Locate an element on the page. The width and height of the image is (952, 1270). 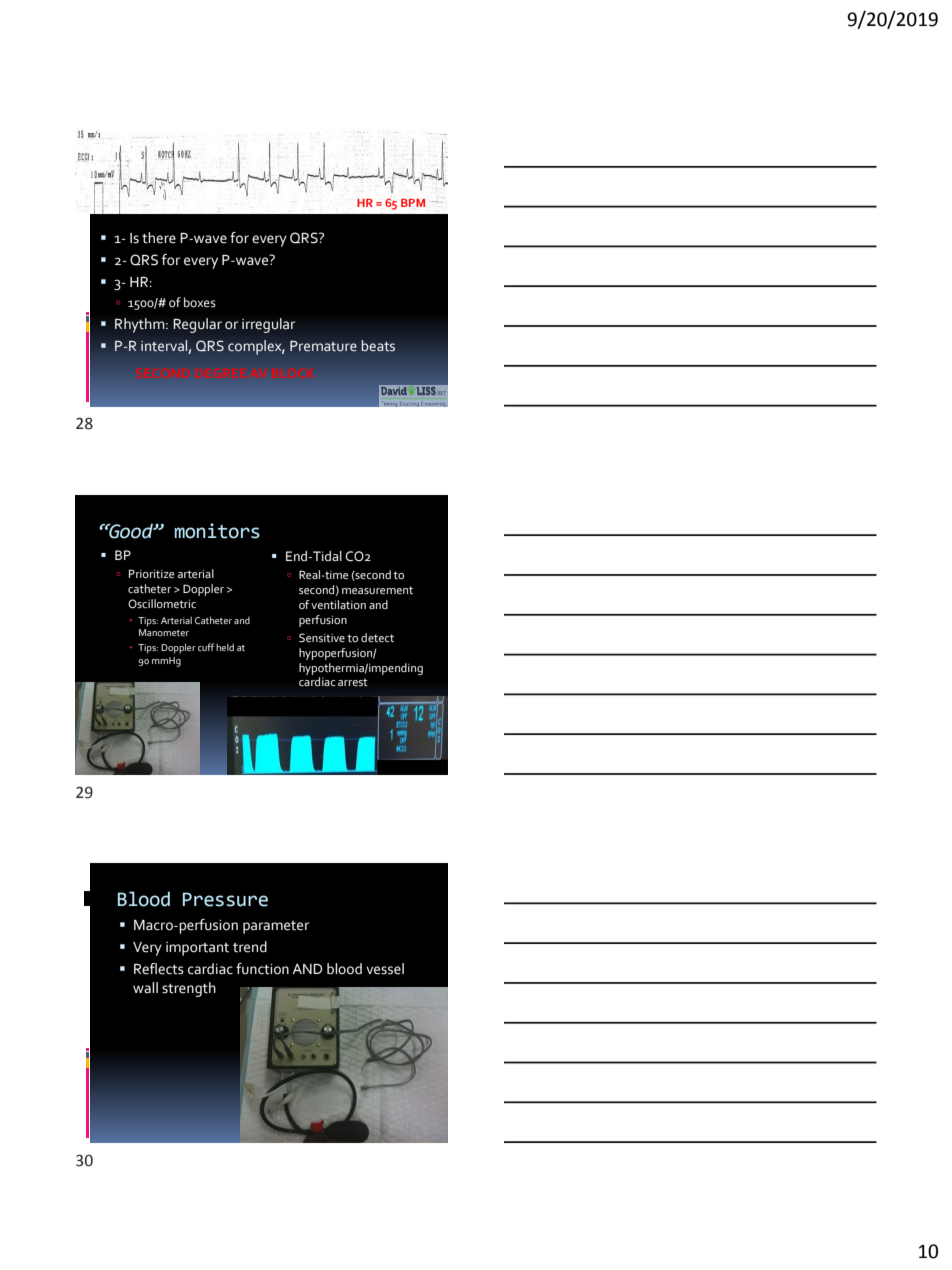
function is located at coordinates (262, 969).
